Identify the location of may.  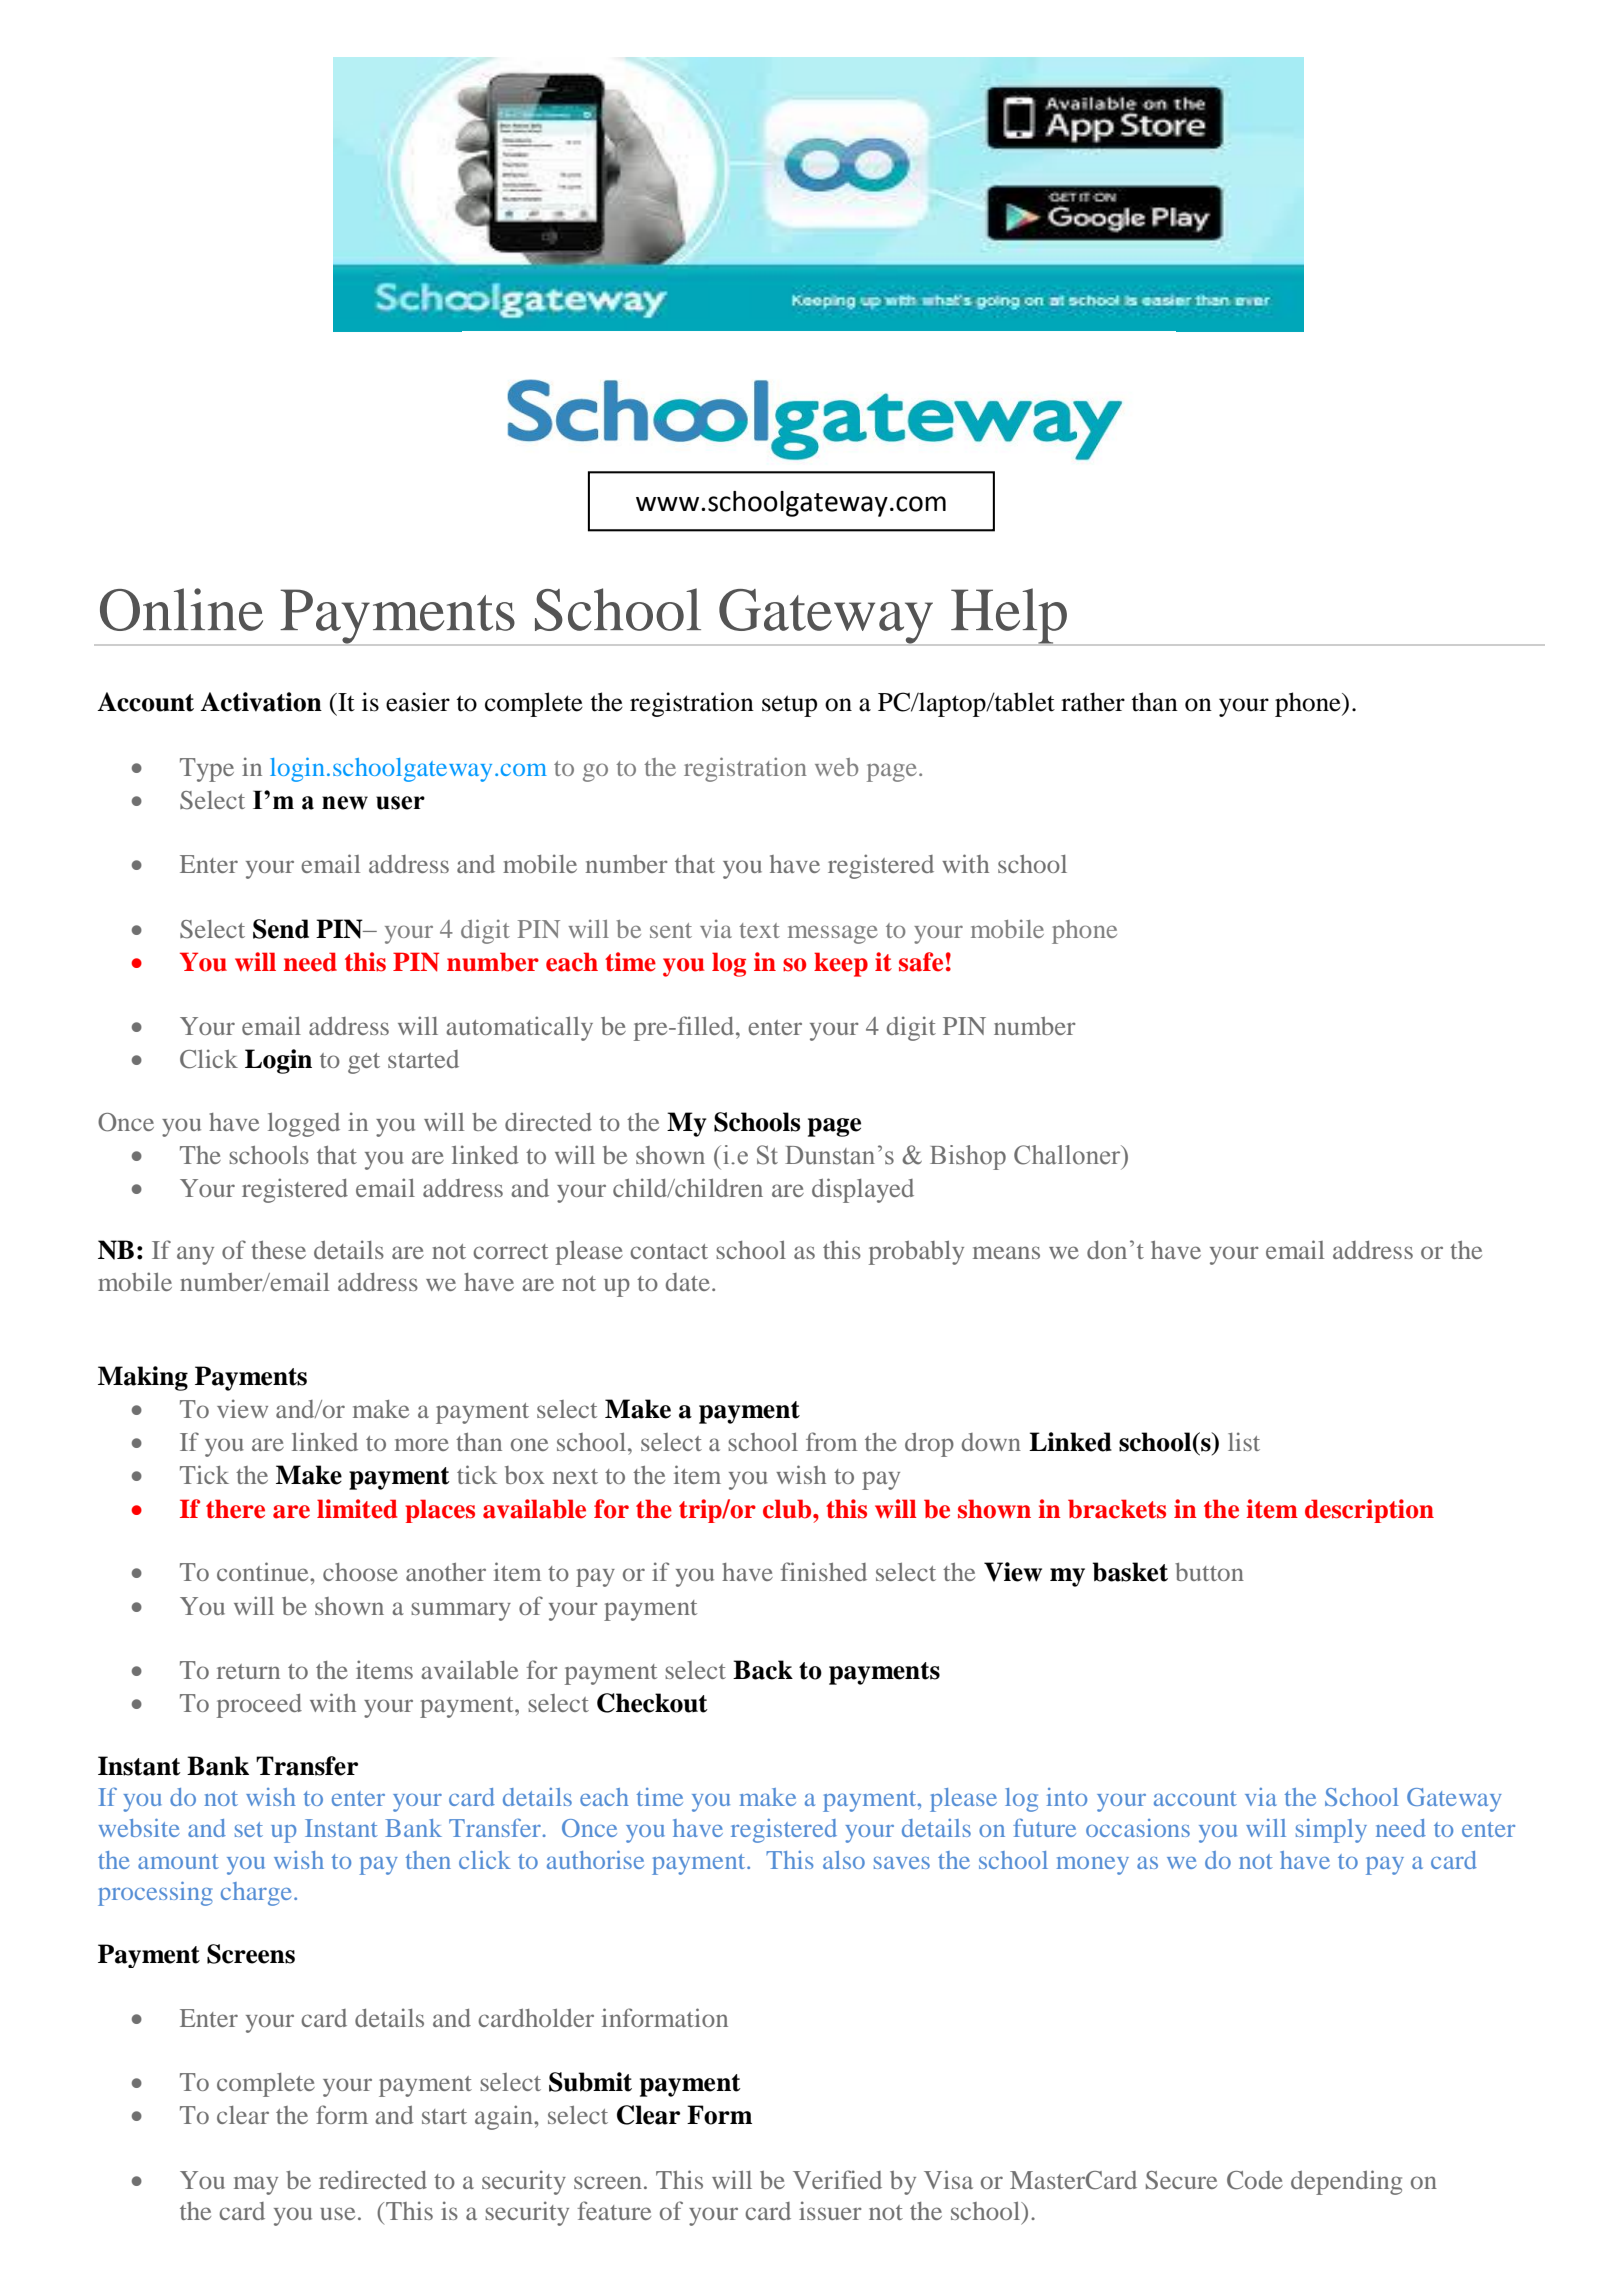
(256, 2185).
